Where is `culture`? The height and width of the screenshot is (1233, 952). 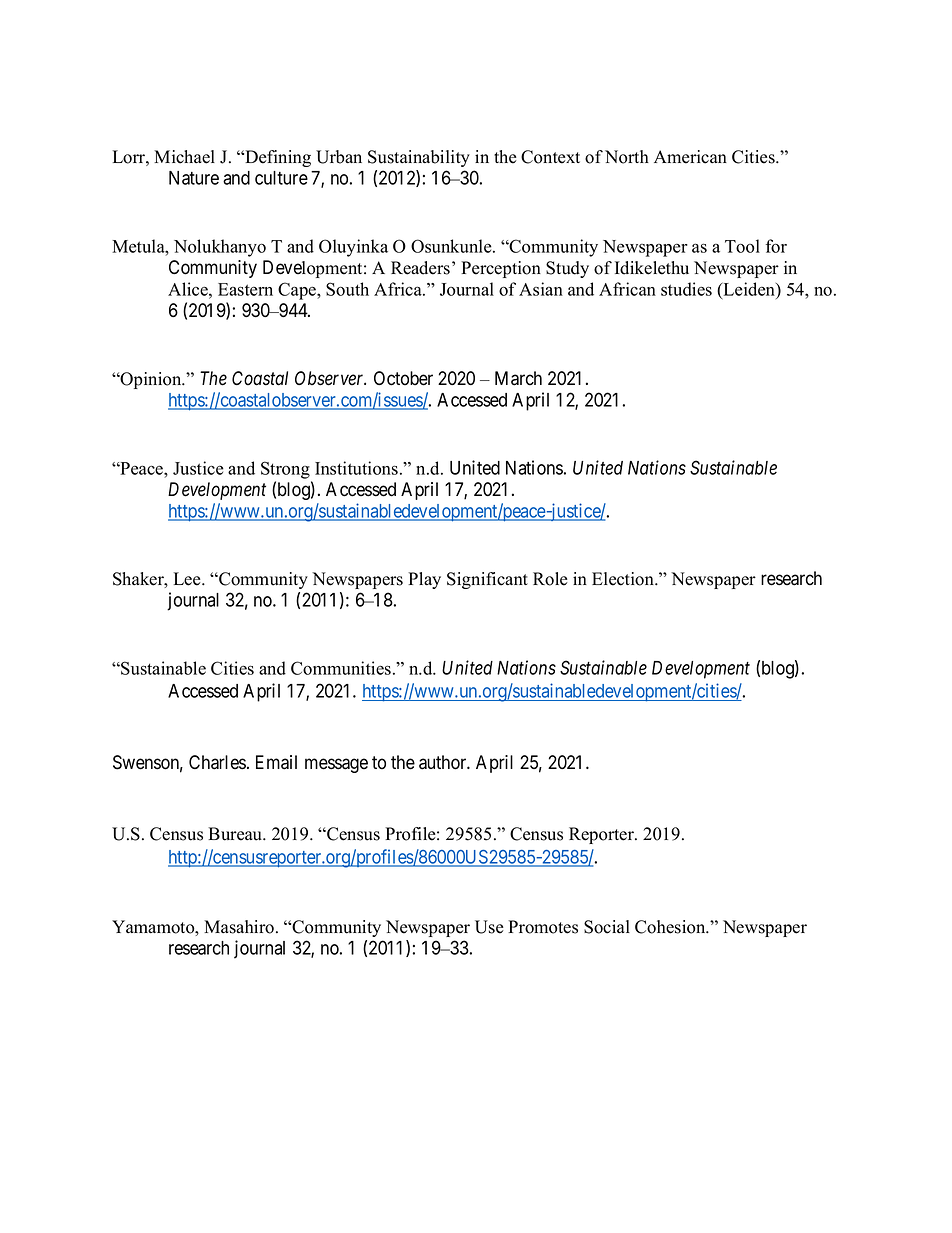 culture is located at coordinates (281, 178).
